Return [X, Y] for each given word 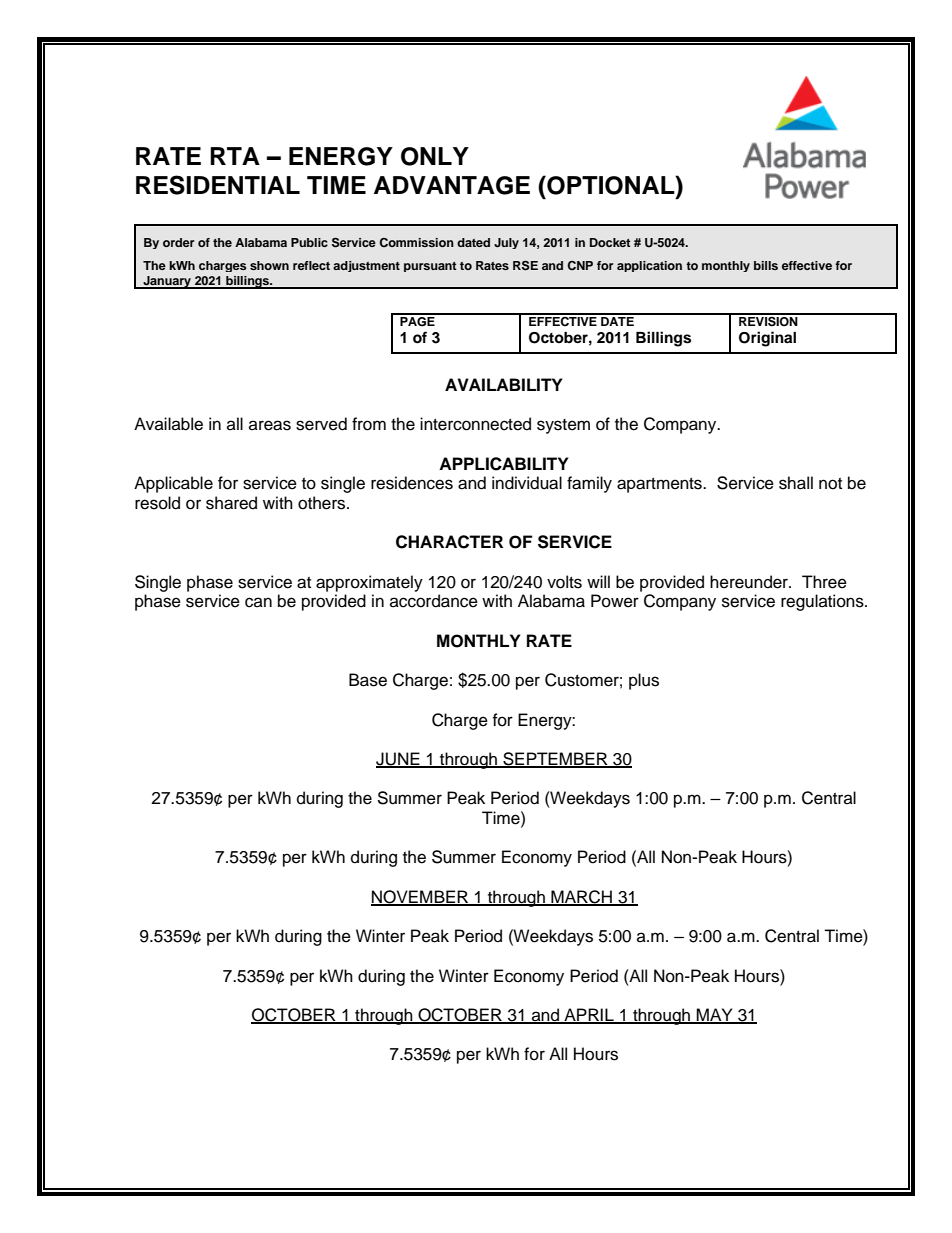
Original [767, 339]
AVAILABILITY [504, 384]
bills [766, 265]
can [258, 602]
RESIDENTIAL [218, 185]
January [167, 282]
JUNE [399, 760]
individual [527, 483]
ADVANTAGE [452, 185]
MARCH [581, 897]
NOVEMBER [421, 897]
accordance [434, 601]
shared [231, 503]
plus [644, 681]
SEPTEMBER [555, 760]
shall [796, 483]
